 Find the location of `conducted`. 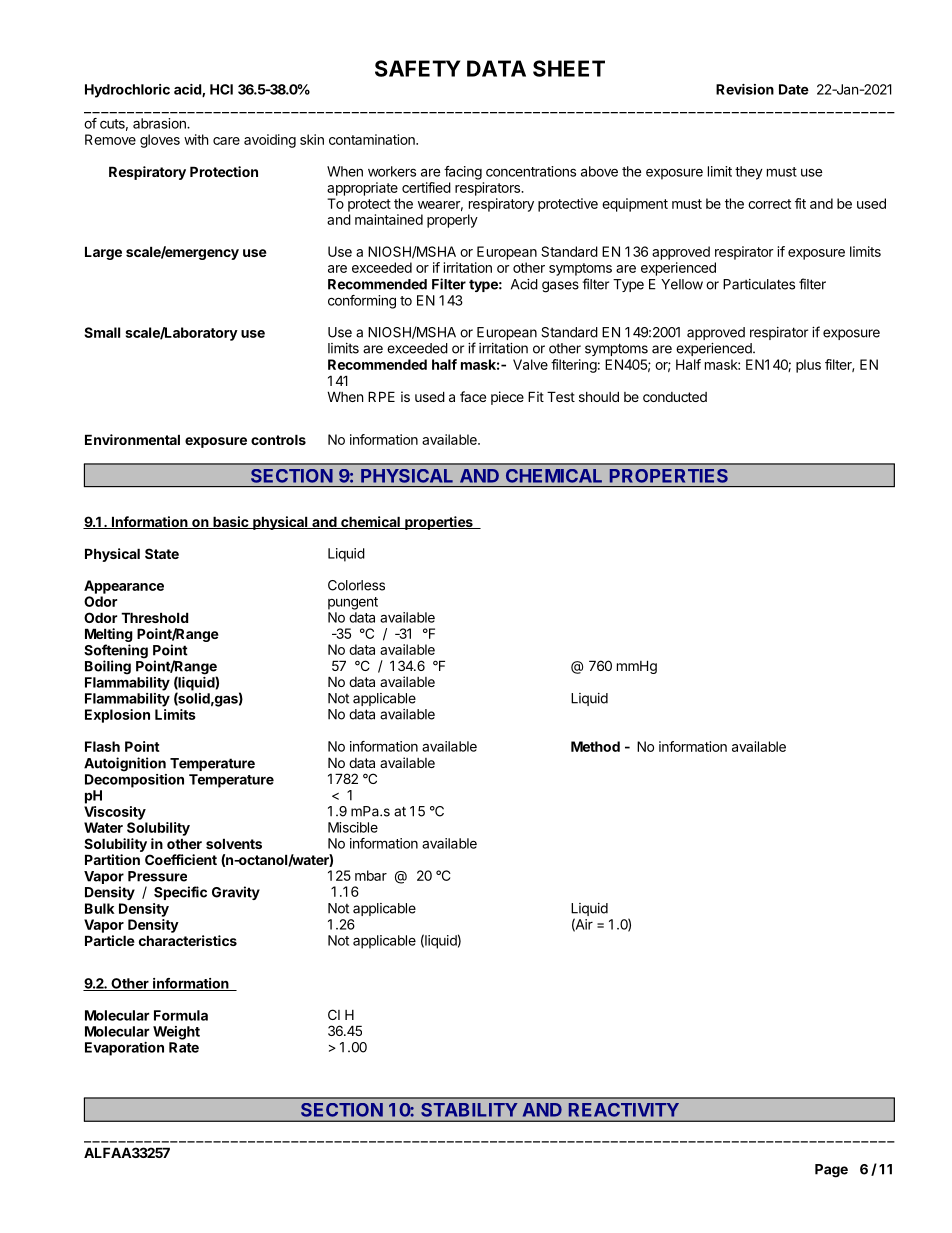

conducted is located at coordinates (675, 397).
